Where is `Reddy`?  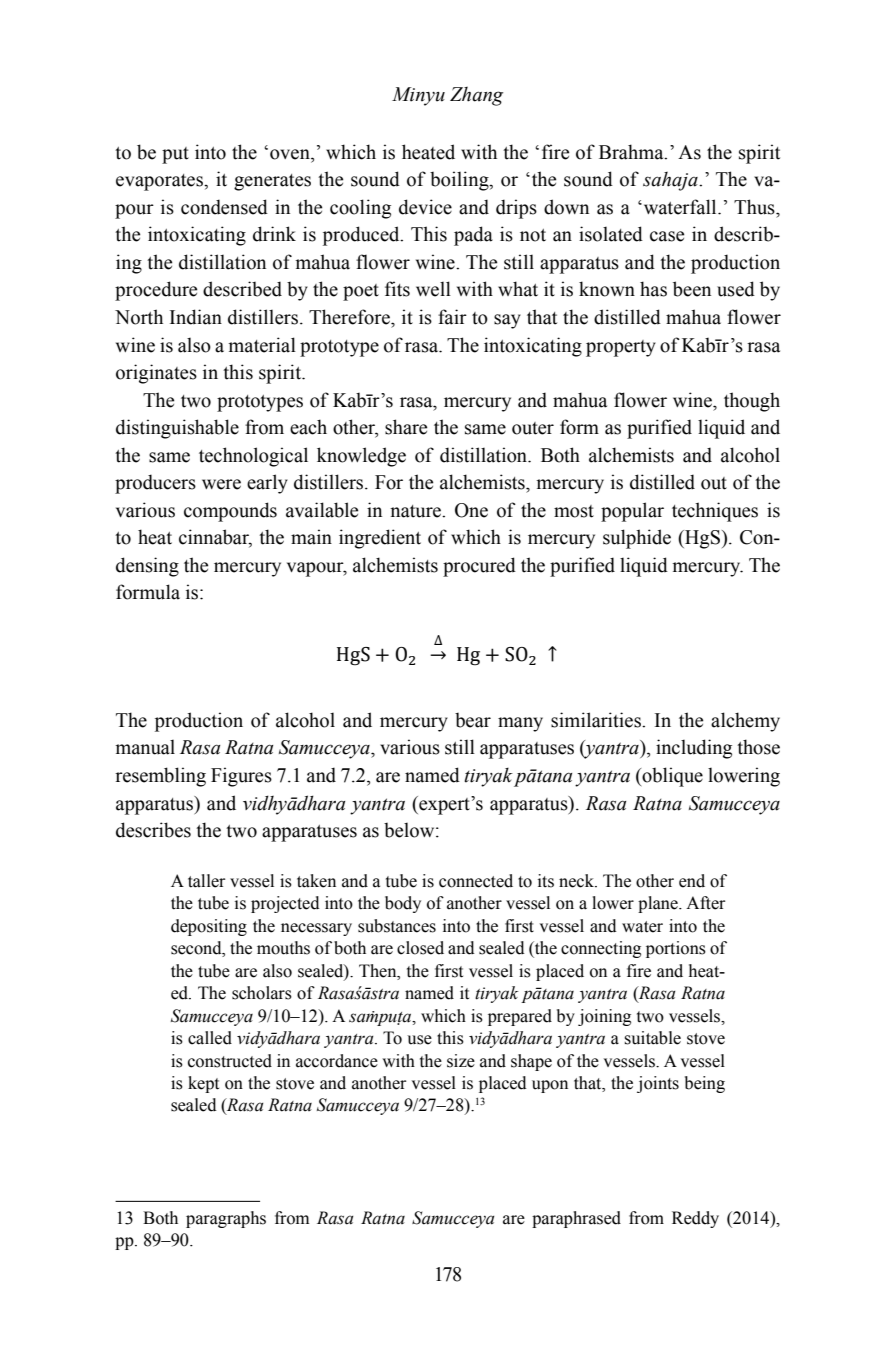 Reddy is located at coordinates (695, 1219).
